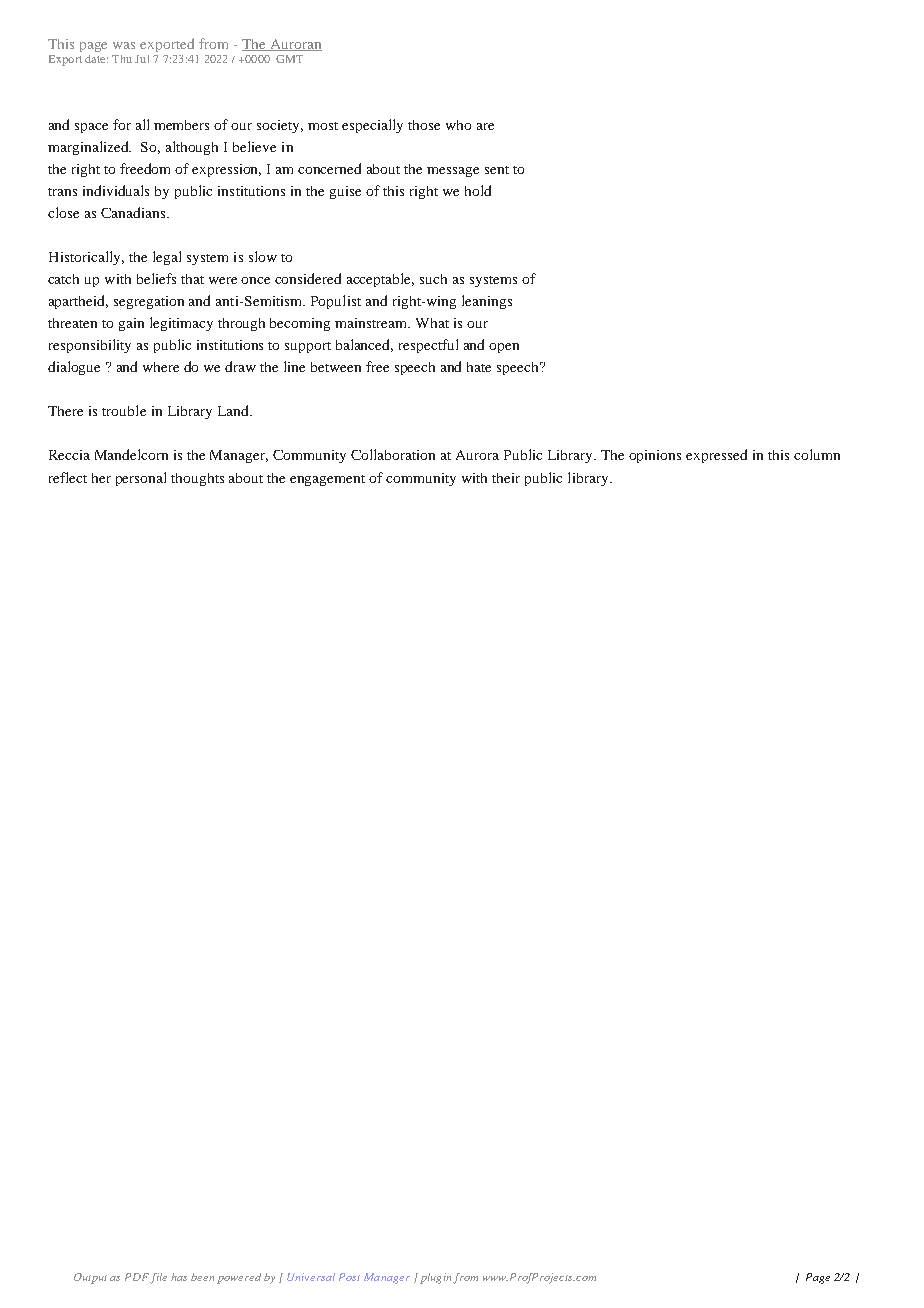 The width and height of the page is (924, 1308). I want to click on Jul, so click(142, 59).
